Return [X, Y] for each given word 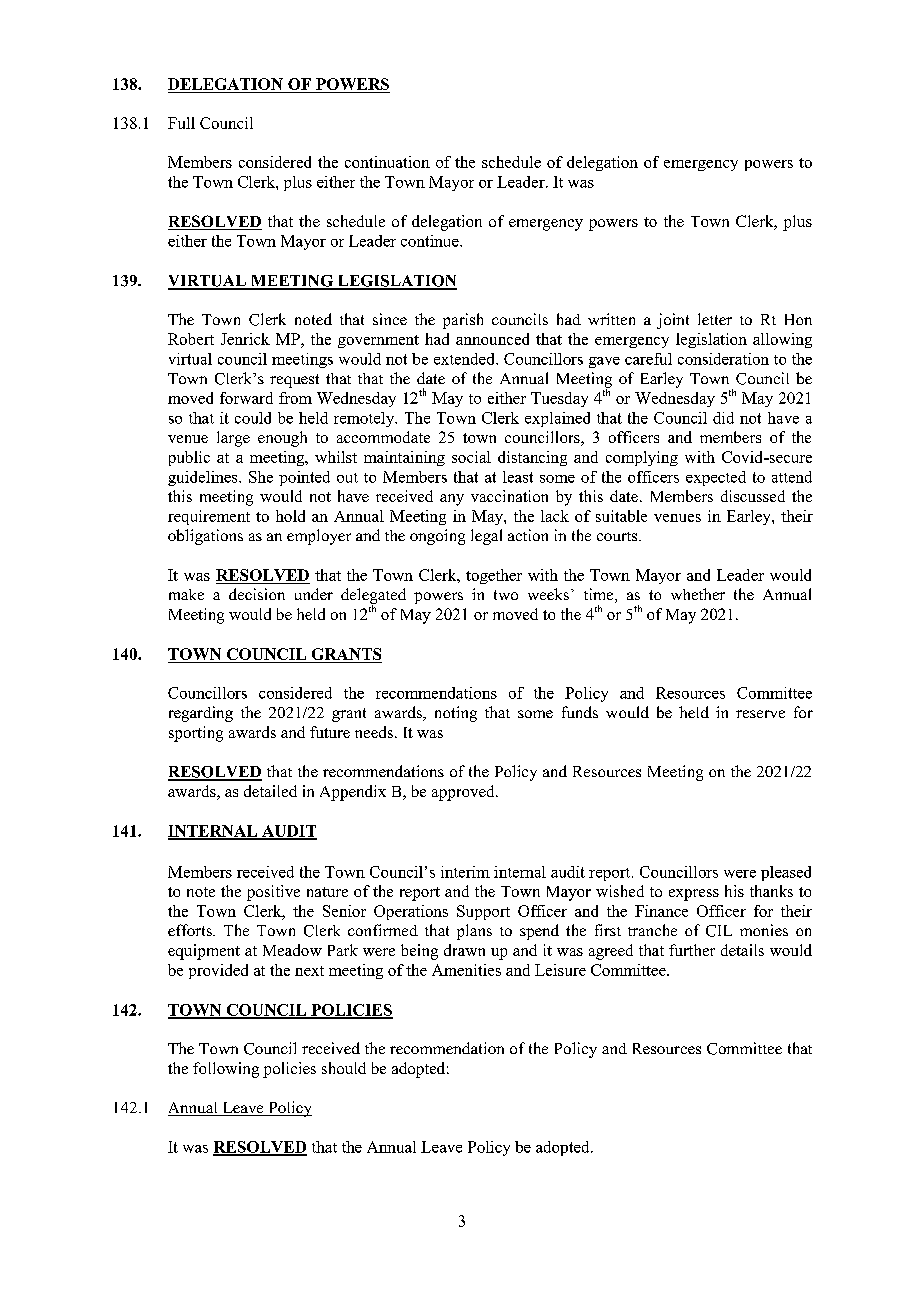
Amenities [466, 970]
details [742, 950]
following [226, 1070]
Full [181, 123]
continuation [387, 162]
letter [715, 319]
